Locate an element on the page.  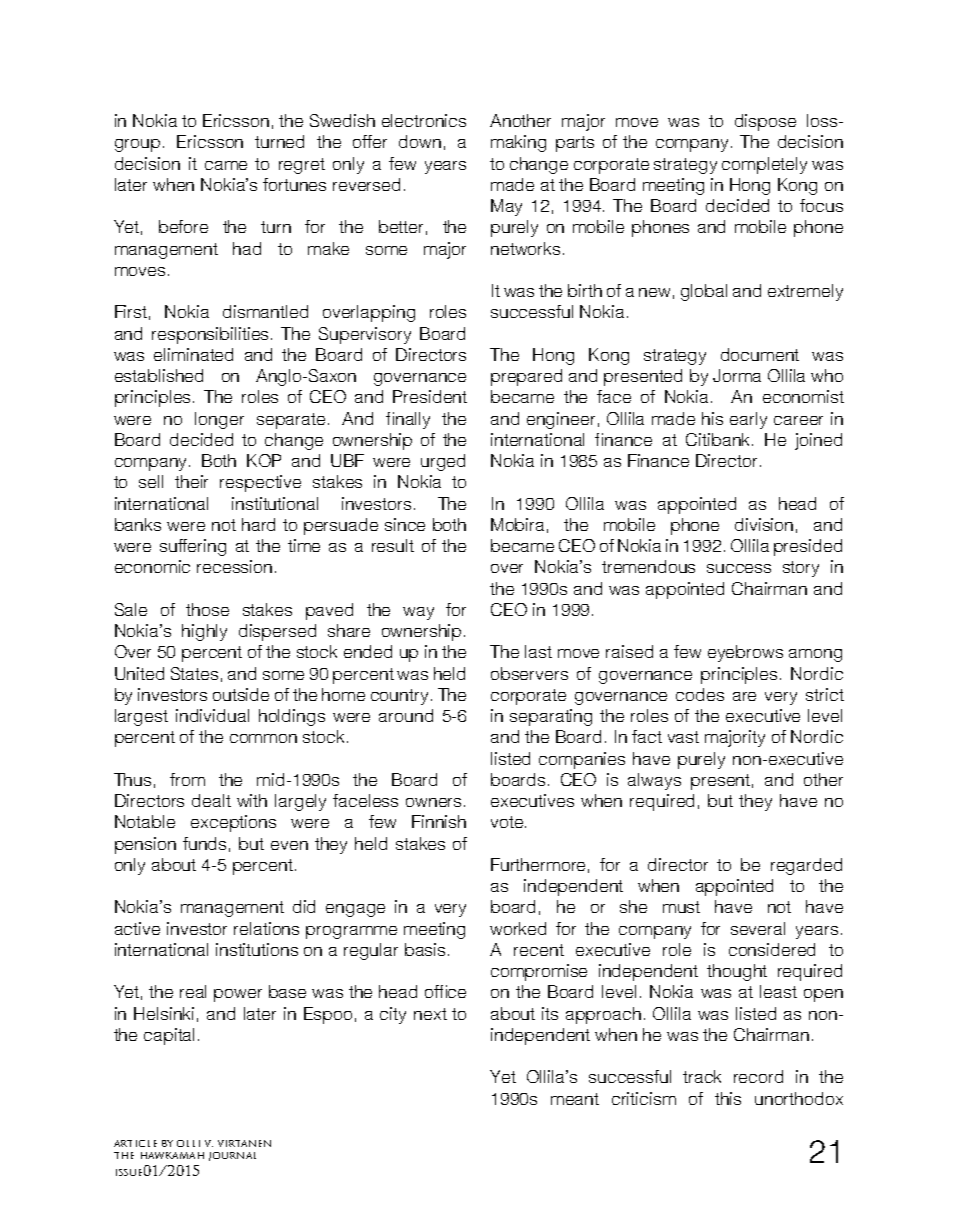
completely is located at coordinates (764, 165).
